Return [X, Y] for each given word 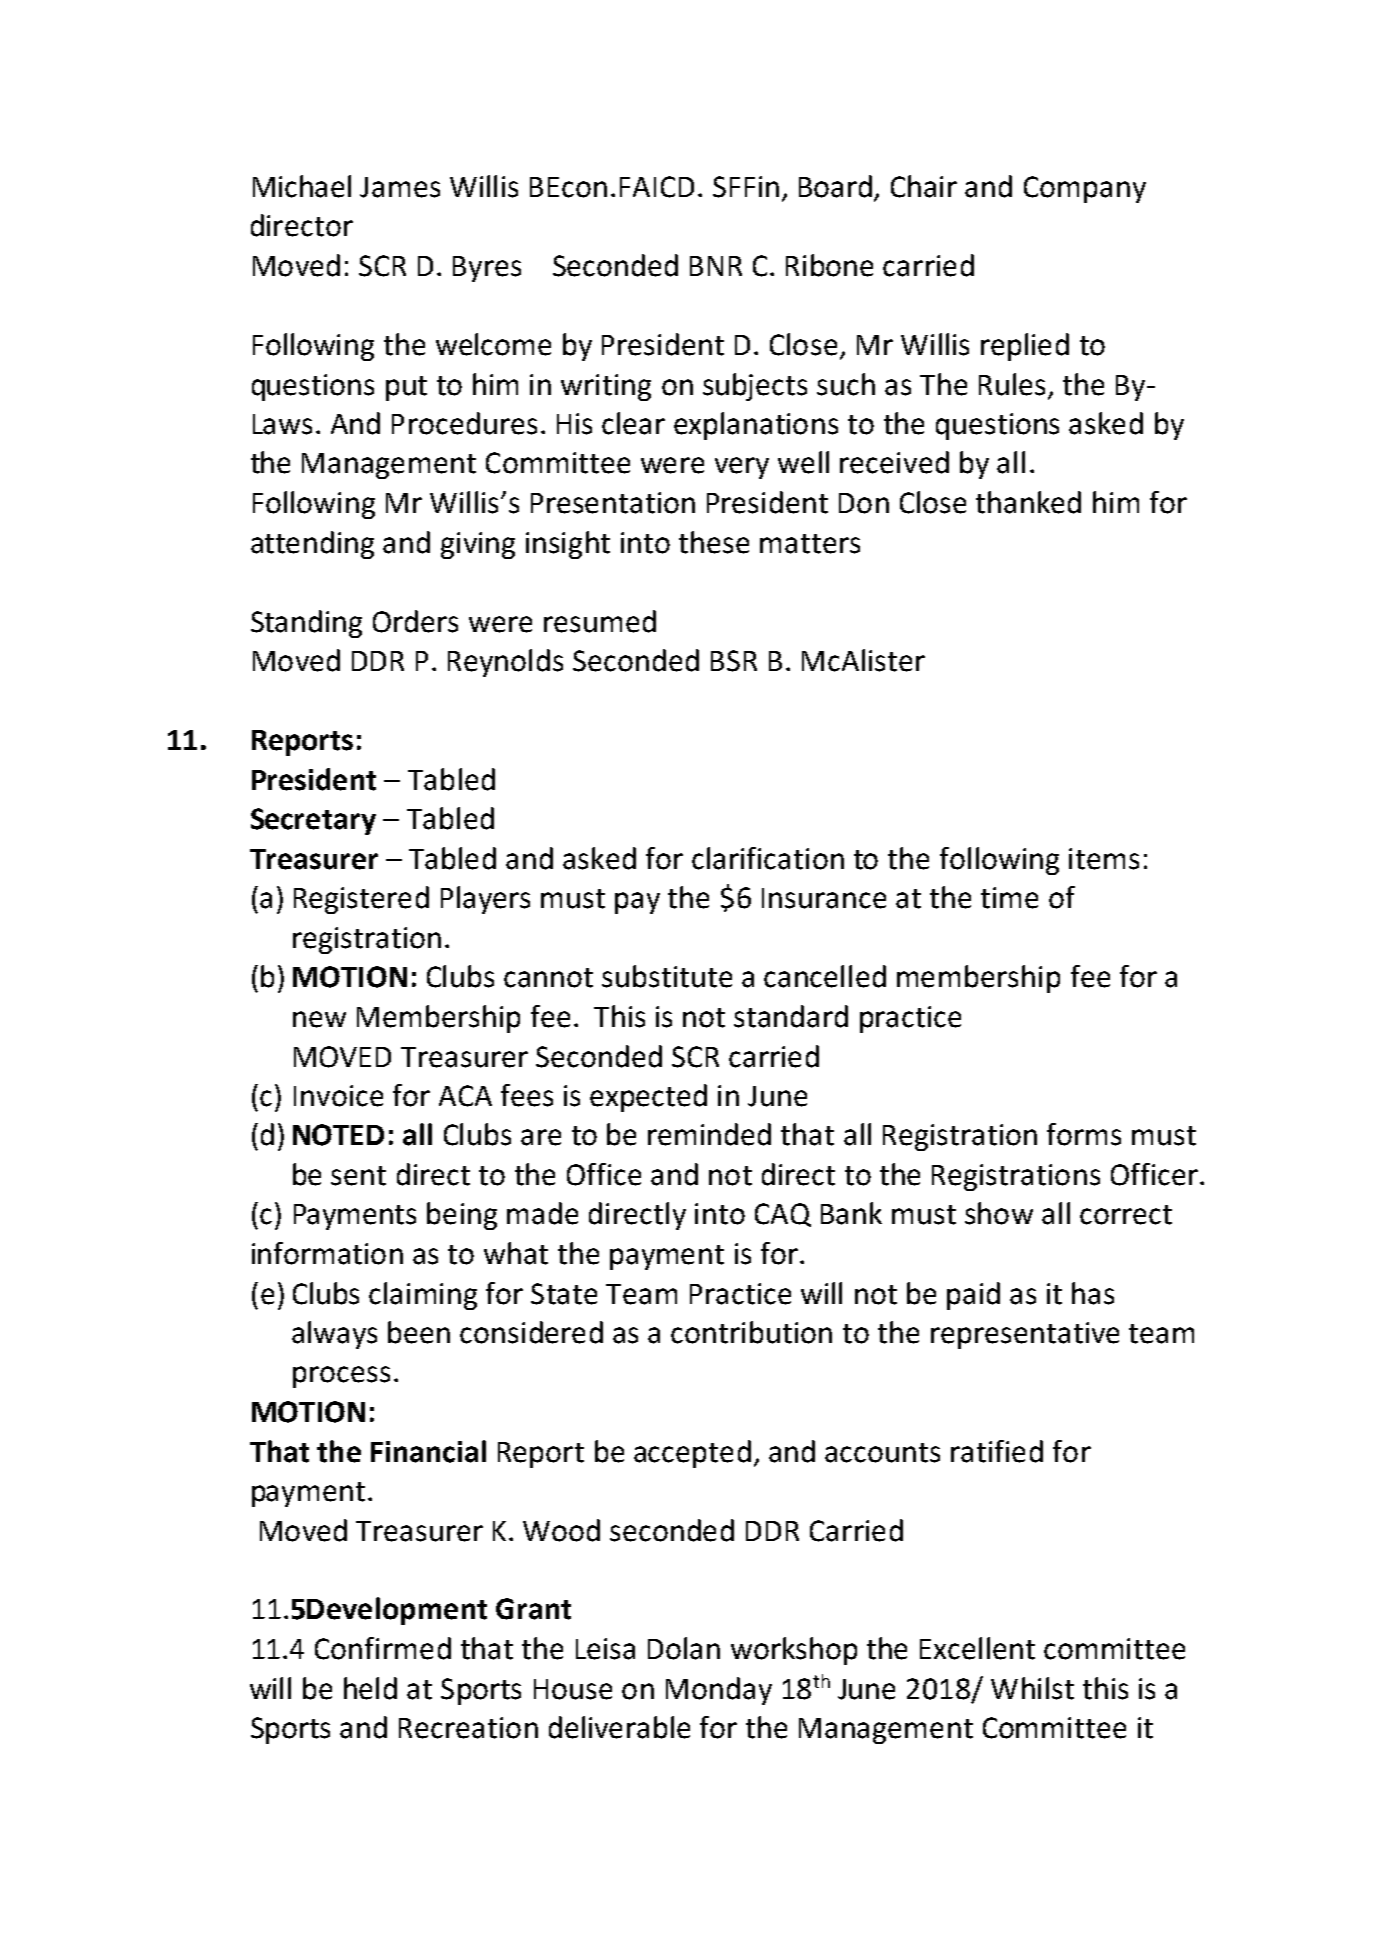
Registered [361, 900]
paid [973, 1296]
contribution [751, 1332]
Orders [415, 621]
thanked [1028, 502]
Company [1085, 189]
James [400, 187]
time [1009, 898]
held [370, 1688]
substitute [667, 976]
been [419, 1332]
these [714, 542]
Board [837, 187]
